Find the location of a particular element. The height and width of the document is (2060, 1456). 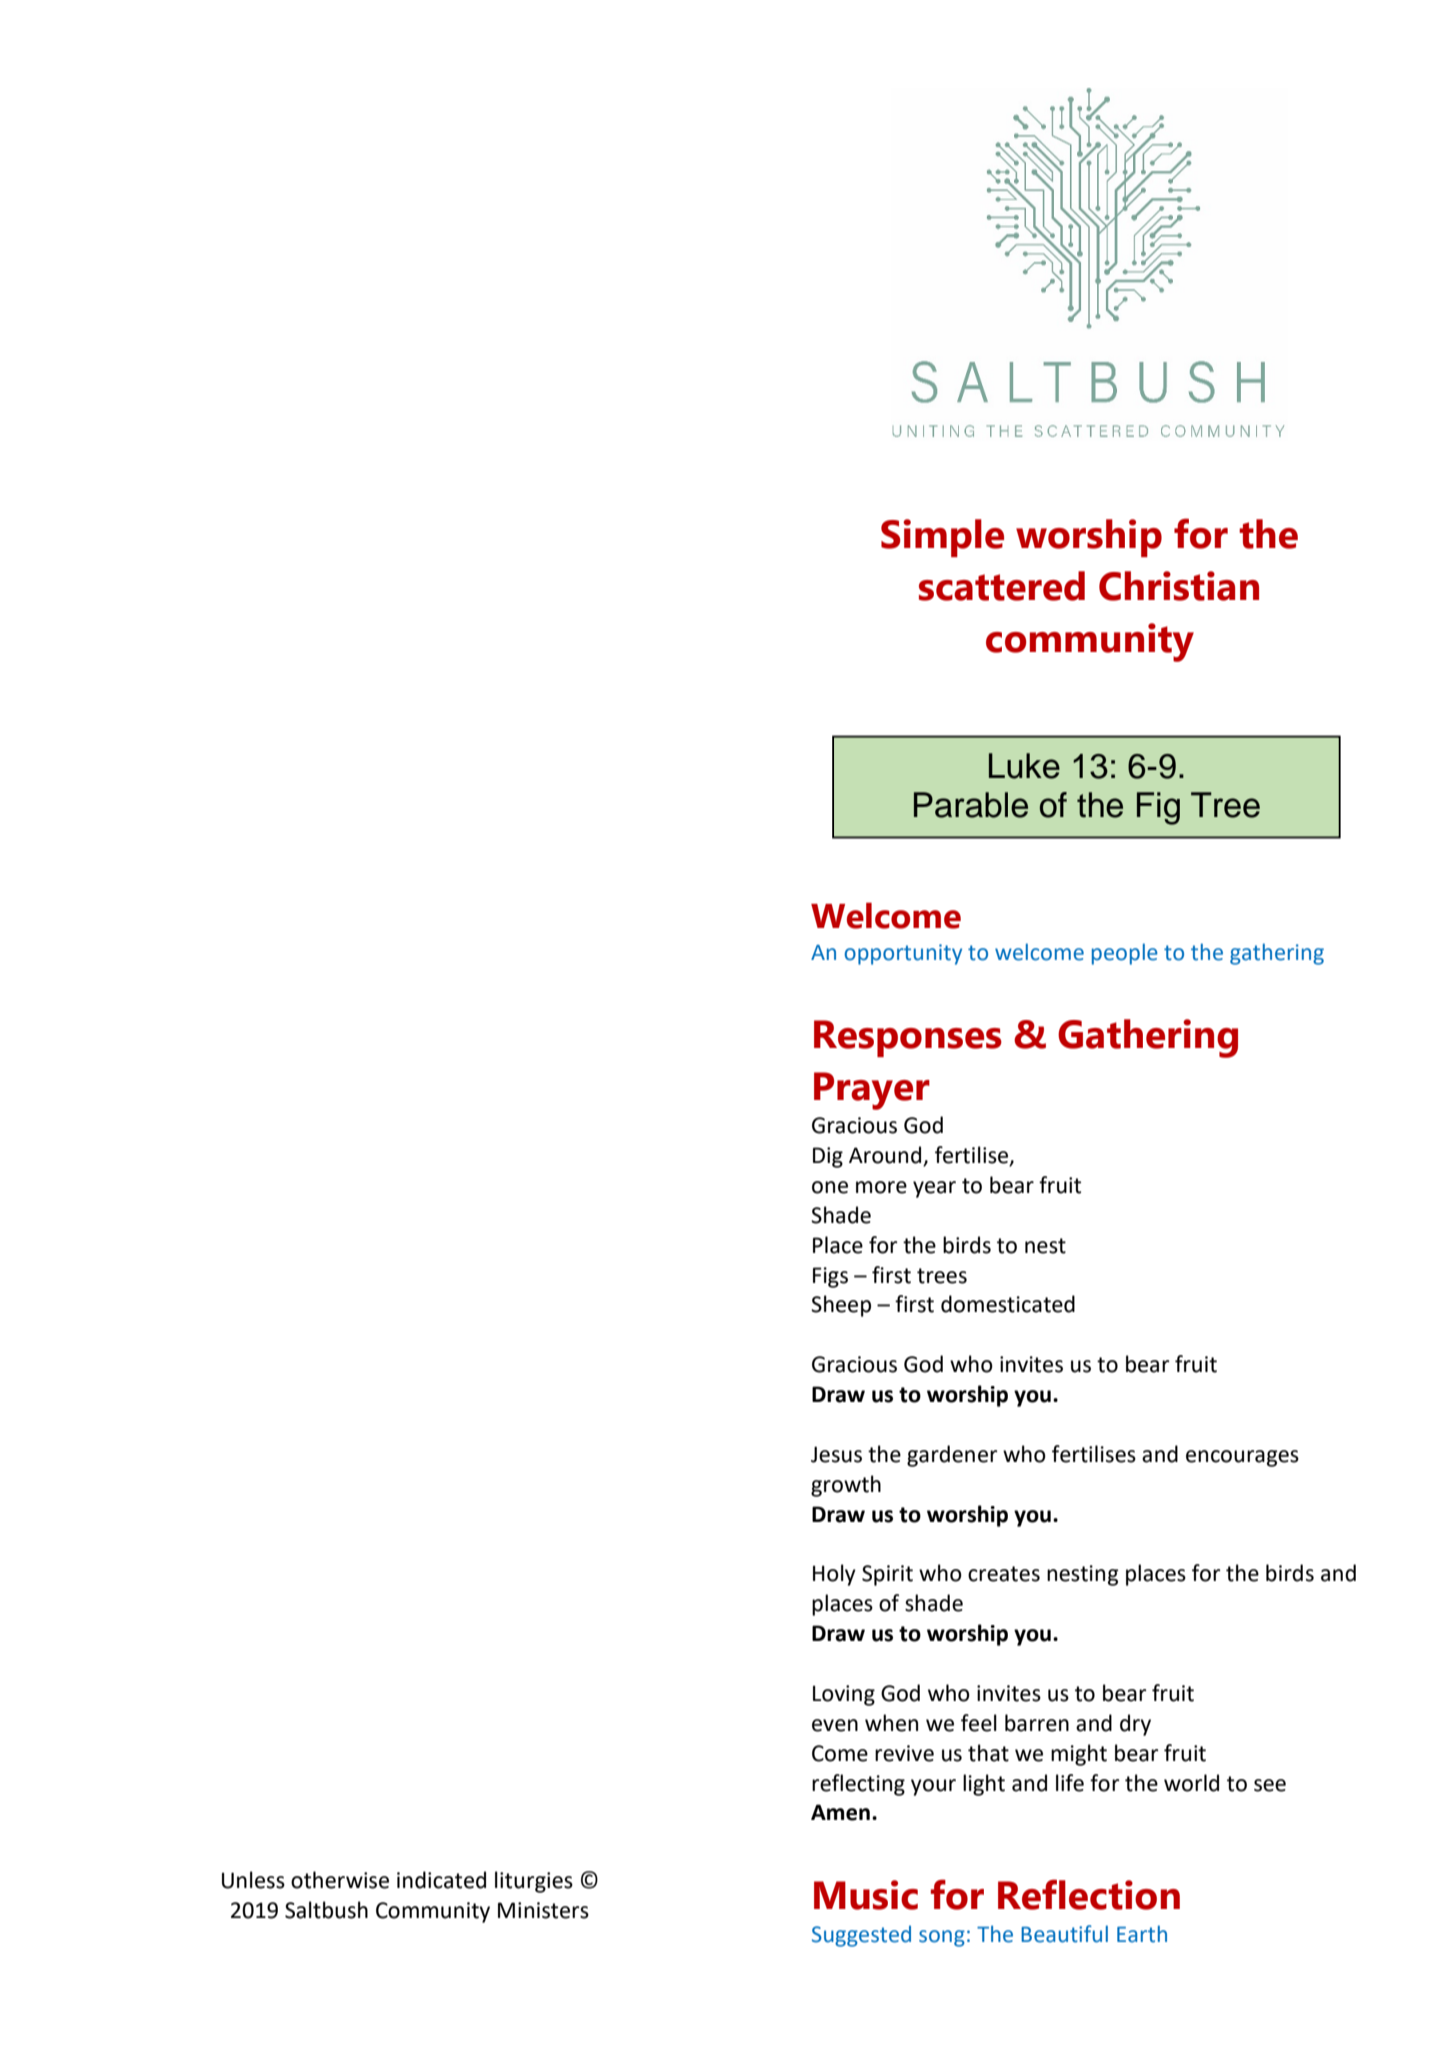

otherwise is located at coordinates (340, 1880).
